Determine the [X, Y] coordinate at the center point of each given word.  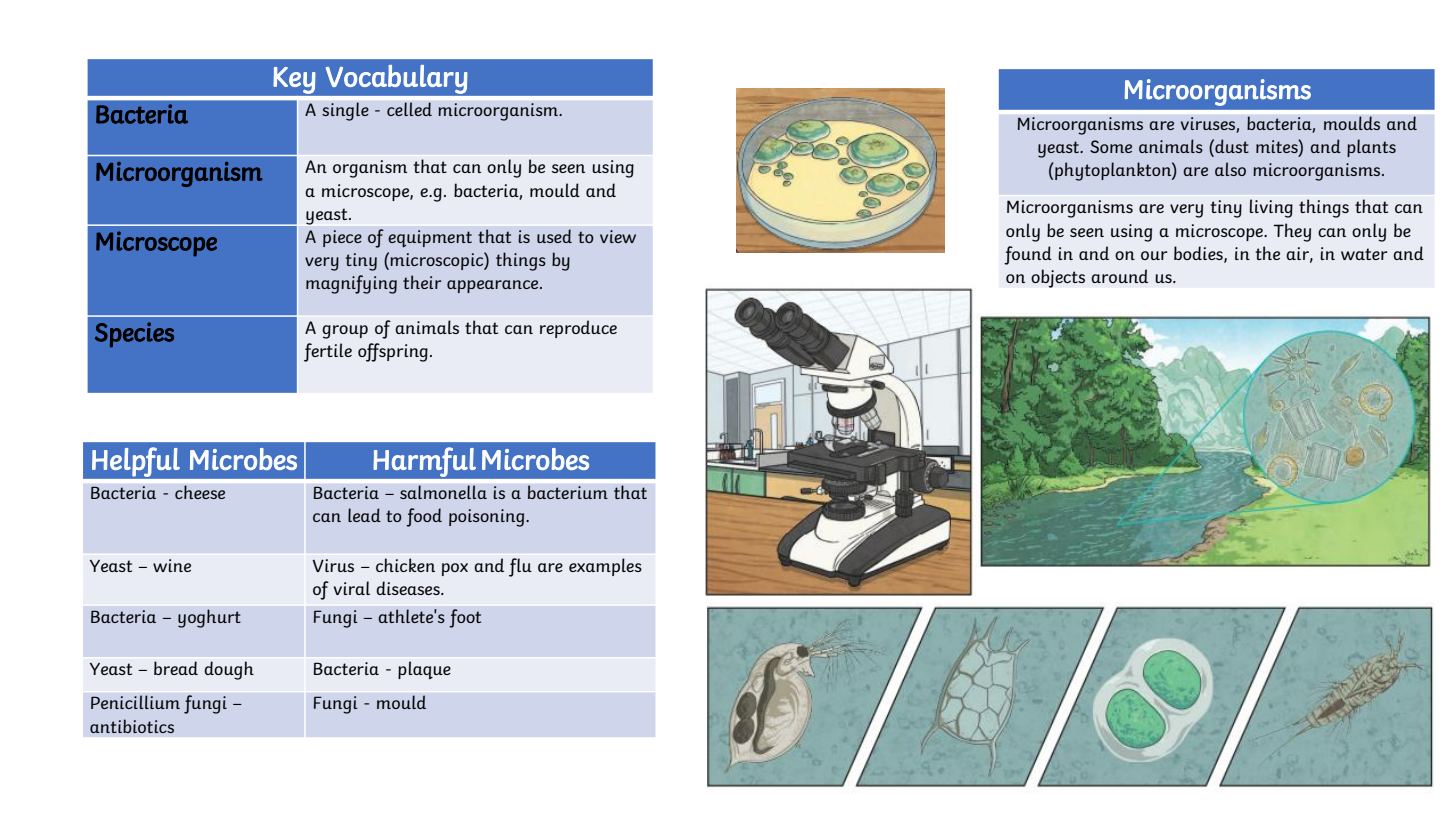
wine [172, 565]
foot [465, 618]
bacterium [568, 492]
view [618, 236]
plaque [424, 670]
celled [409, 109]
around [1119, 276]
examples [605, 567]
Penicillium [135, 702]
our [1154, 255]
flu [520, 567]
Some [1111, 146]
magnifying [351, 284]
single [345, 111]
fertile [328, 352]
